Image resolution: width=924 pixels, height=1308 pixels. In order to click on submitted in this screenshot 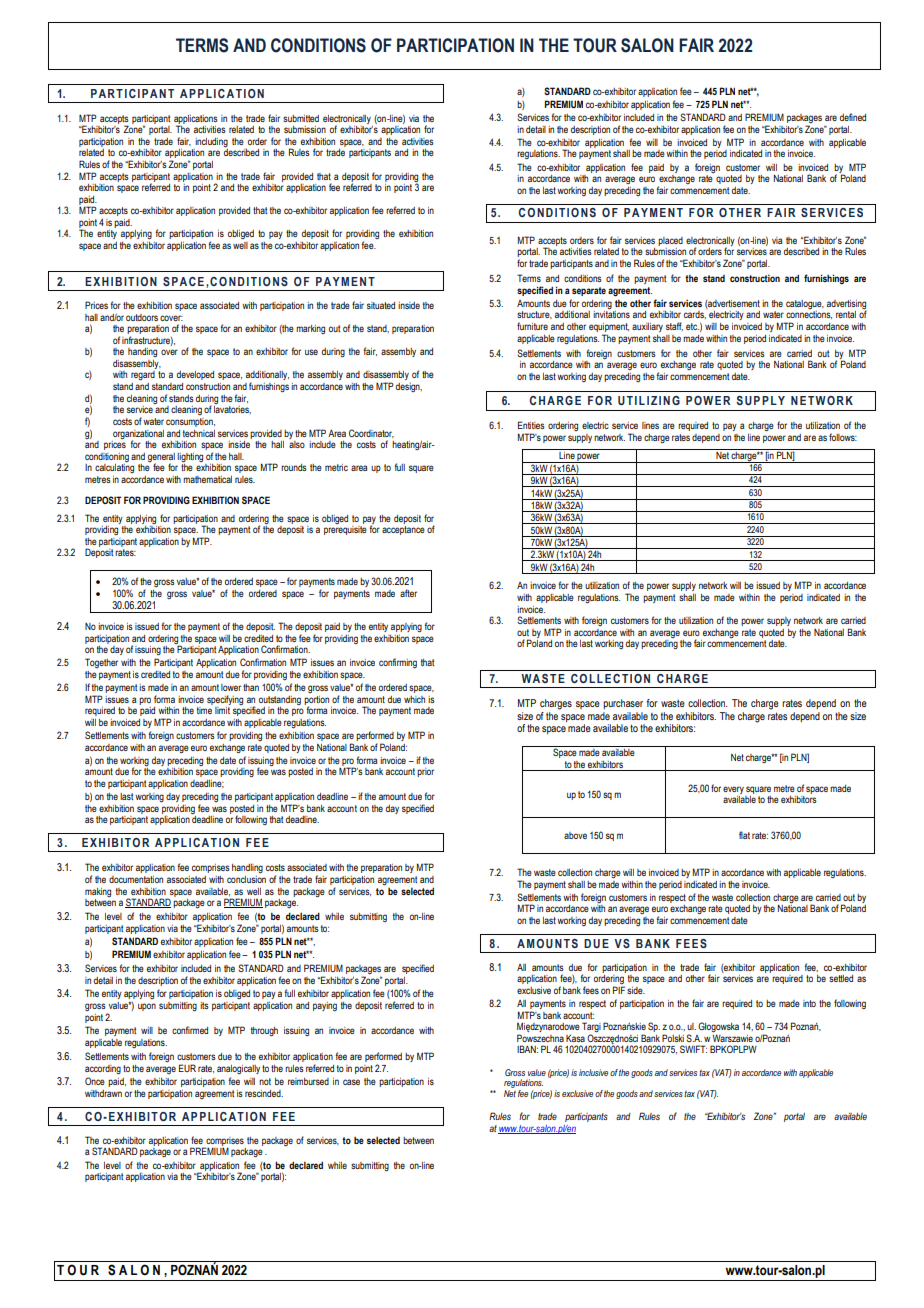, I will do `click(301, 118)`.
